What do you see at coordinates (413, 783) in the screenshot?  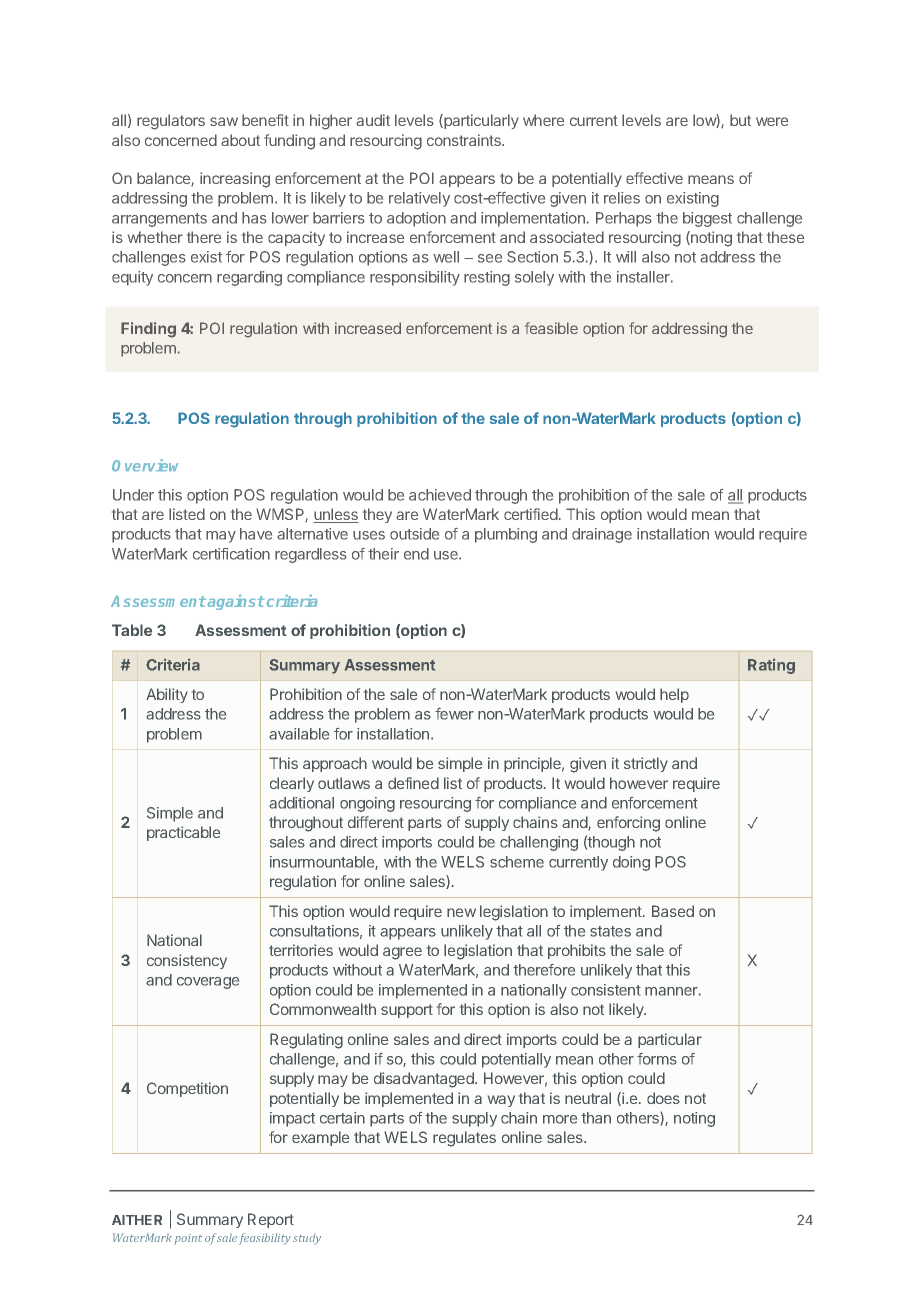 I see `defined` at bounding box center [413, 783].
